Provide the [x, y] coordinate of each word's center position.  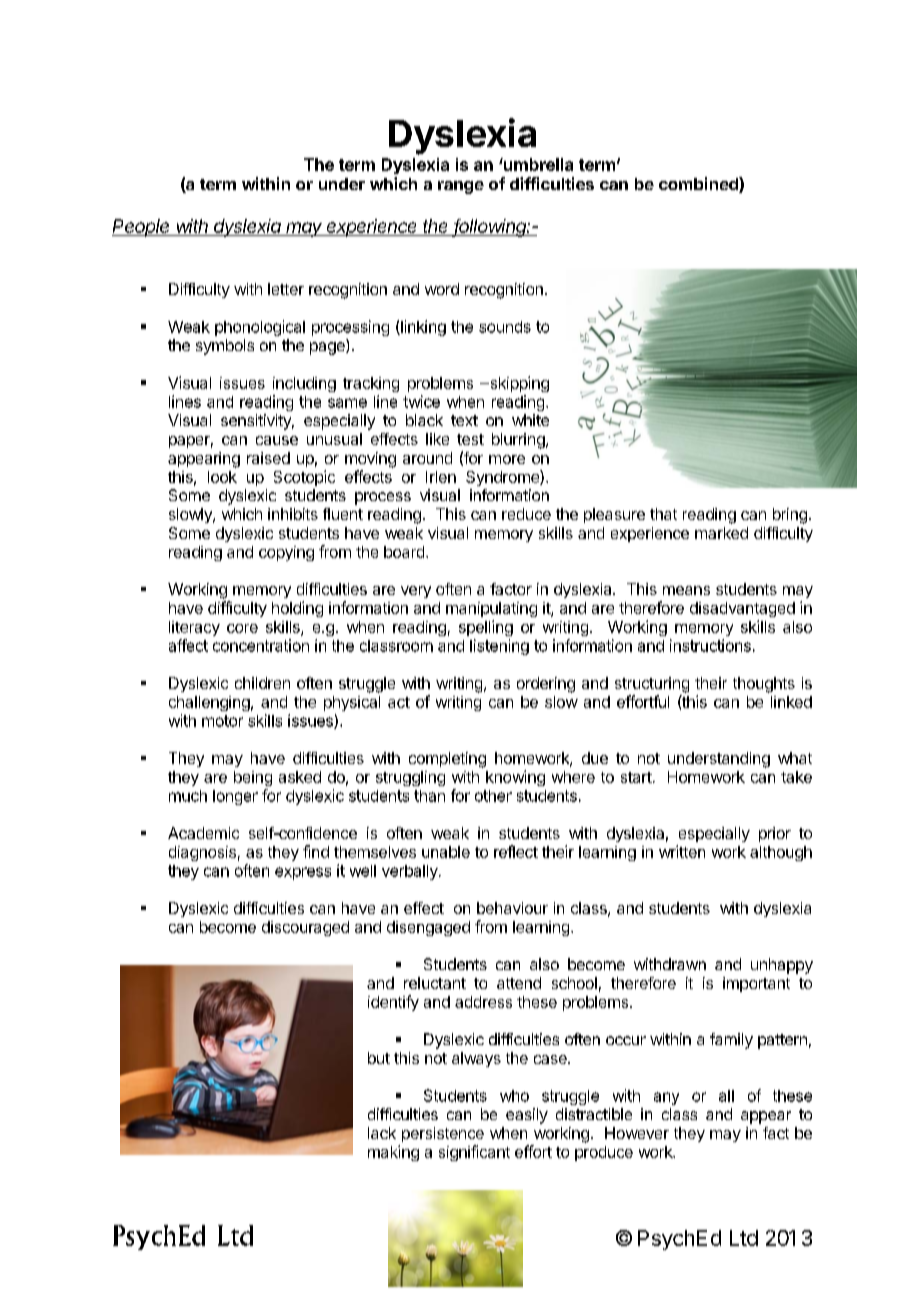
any [666, 1098]
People [142, 228]
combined [699, 185]
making [393, 1153]
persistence [443, 1134]
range [461, 187]
